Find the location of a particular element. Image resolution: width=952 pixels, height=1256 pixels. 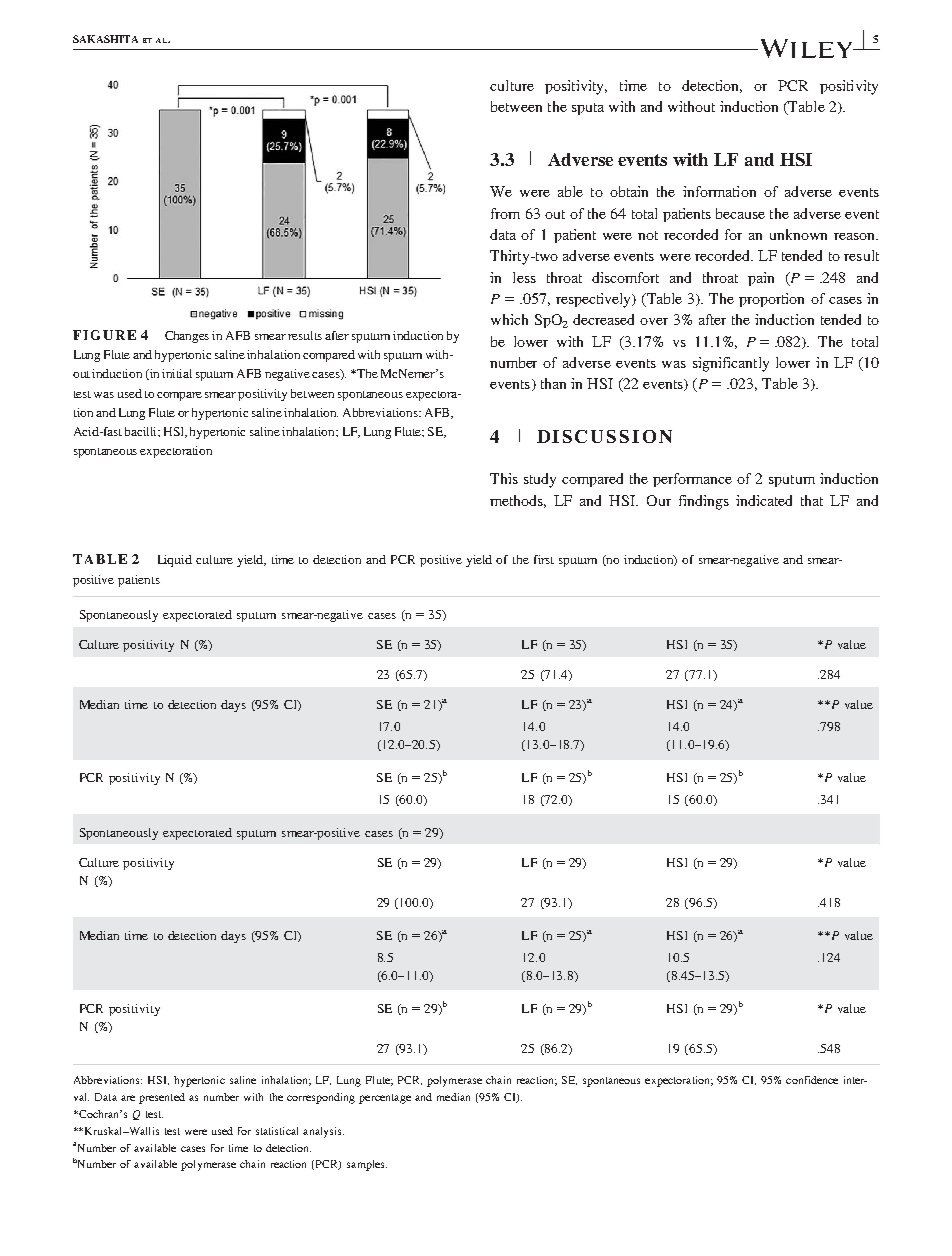

indicated is located at coordinates (764, 500).
